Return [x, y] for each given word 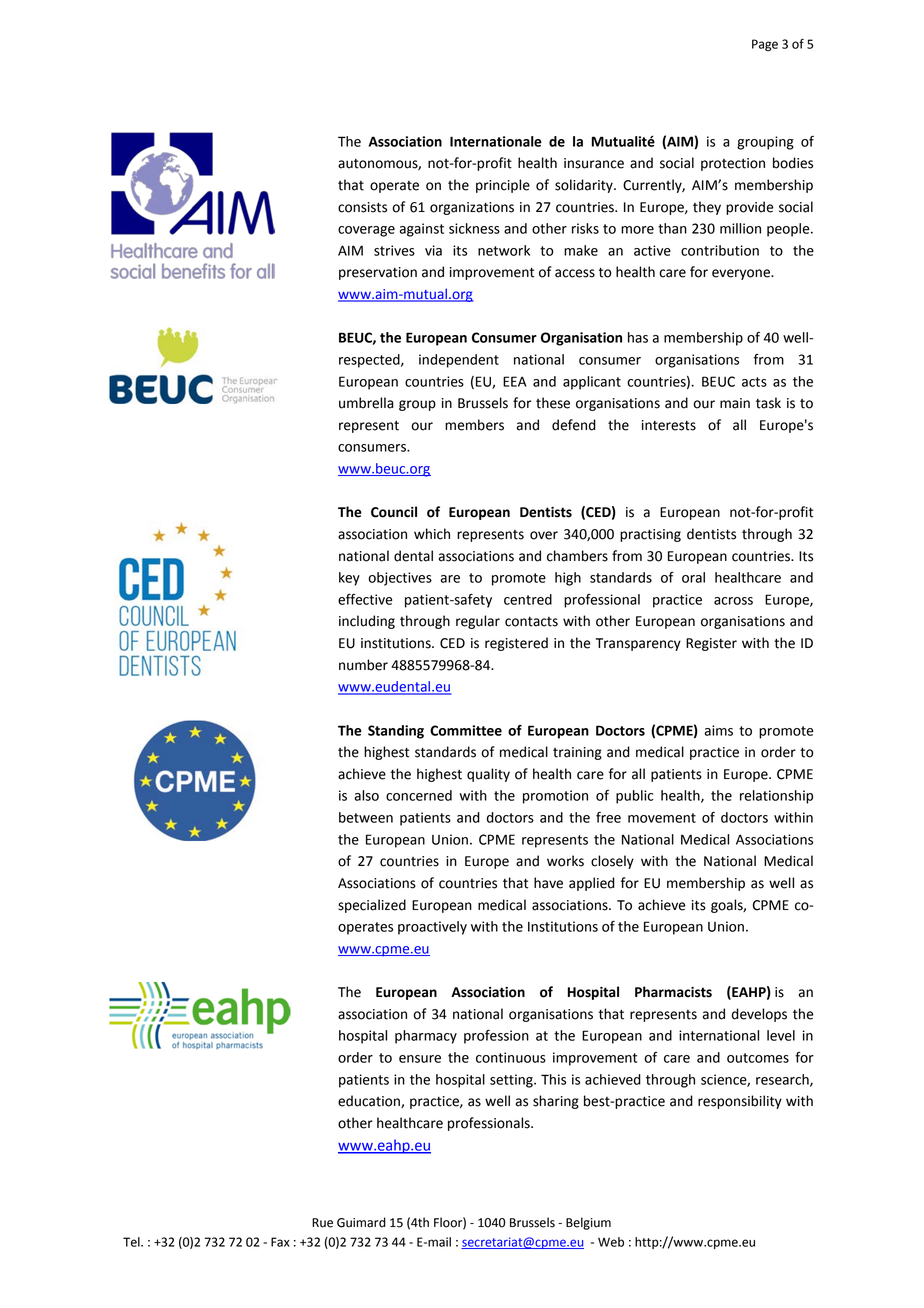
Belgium [588, 1223]
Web [611, 1242]
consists [362, 207]
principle [503, 186]
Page [765, 45]
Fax [280, 1242]
